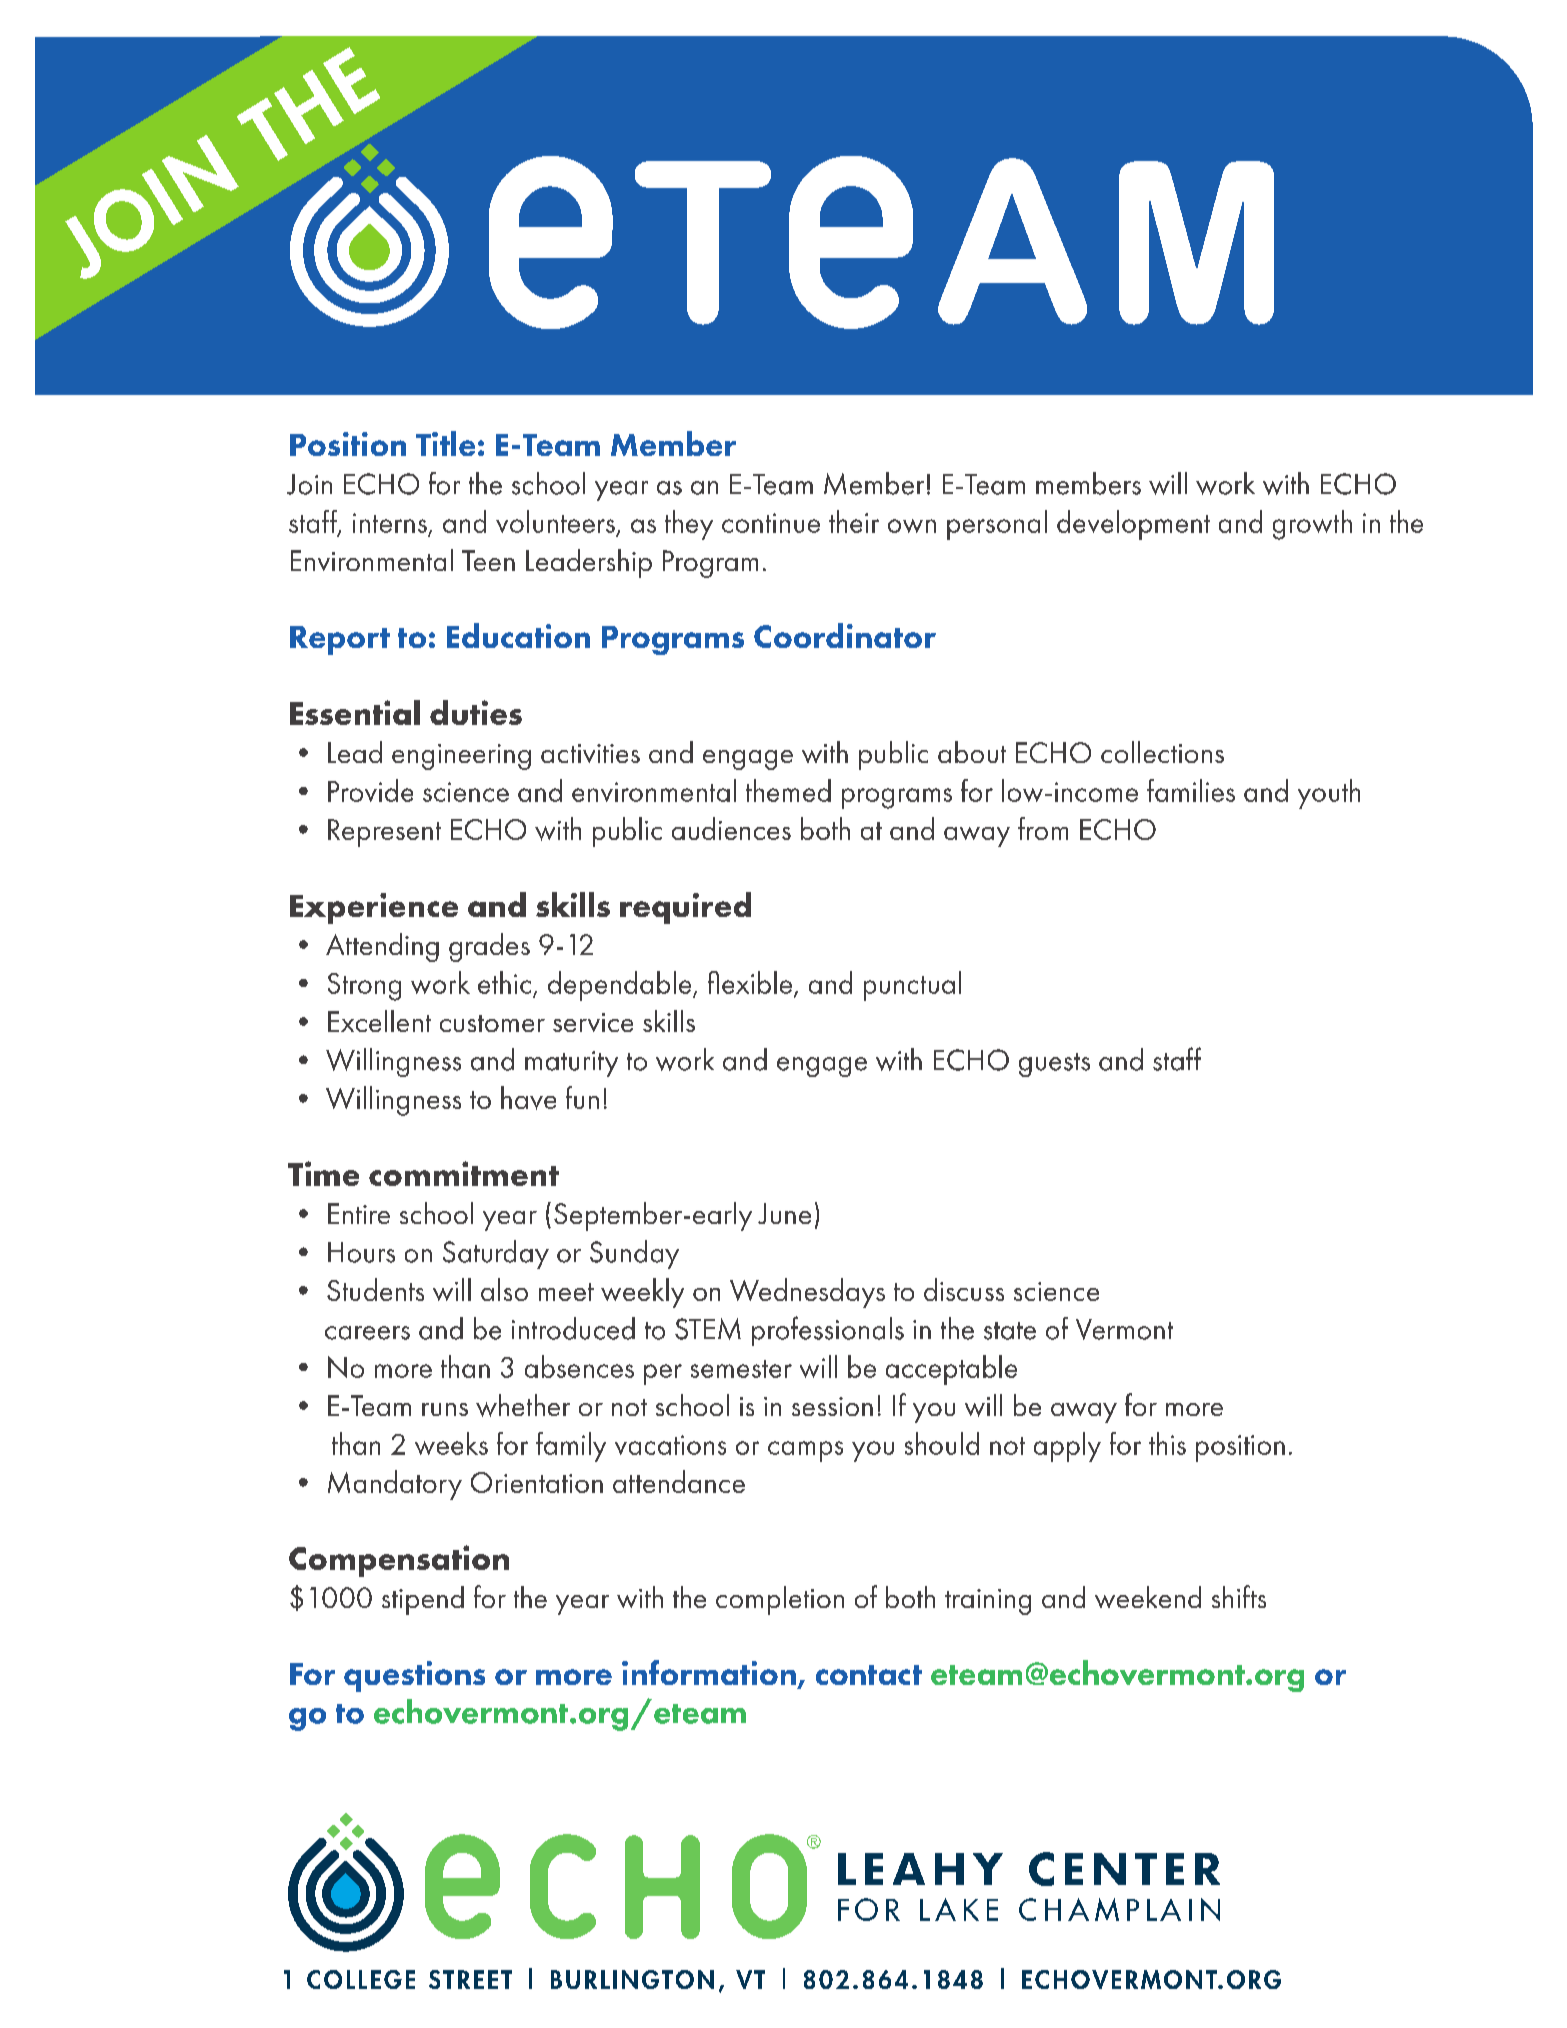 This screenshot has width=1567, height=2028. Describe the element at coordinates (784, 1213) in the screenshot. I see `June` at that location.
